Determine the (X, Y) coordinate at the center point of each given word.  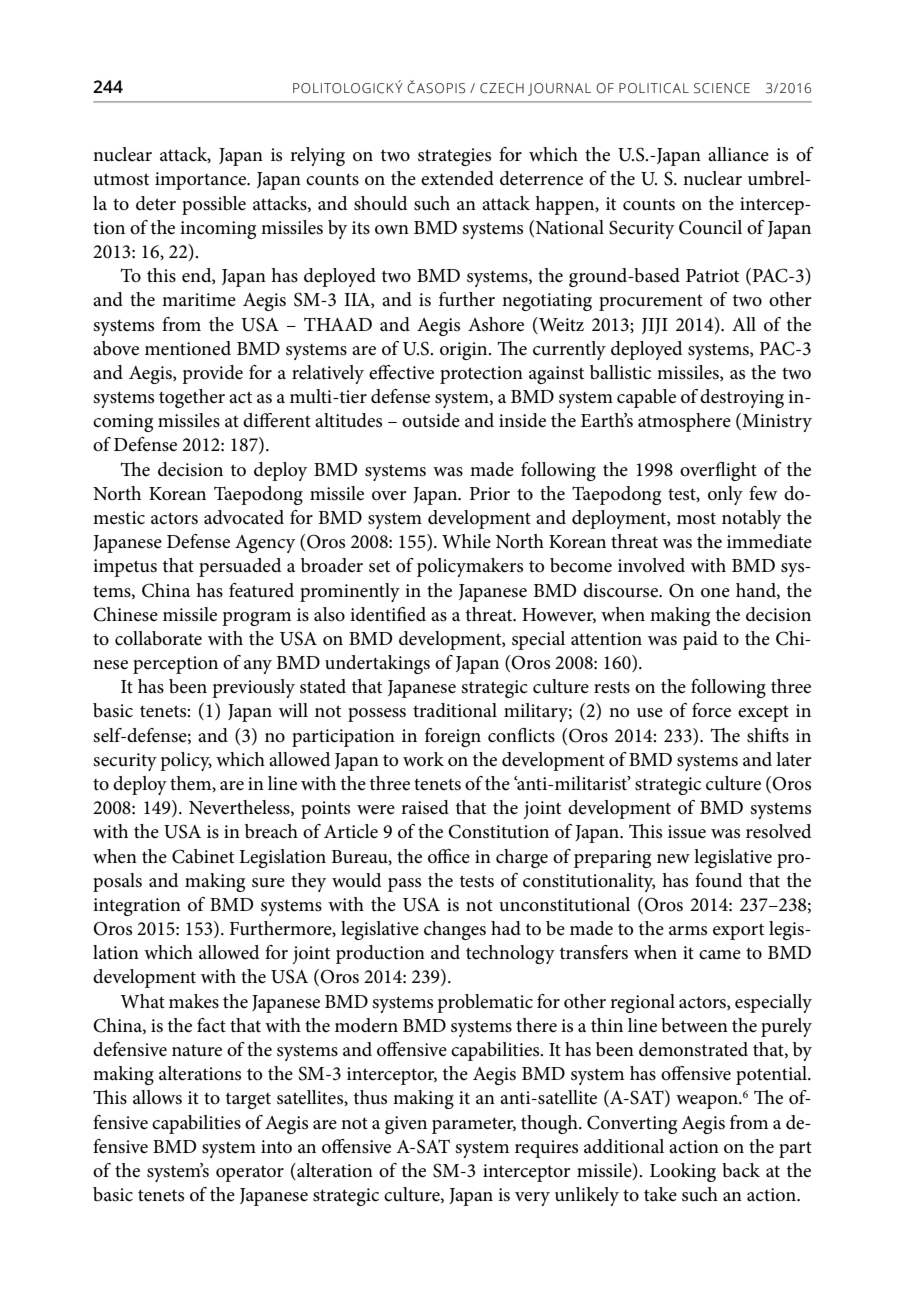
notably (751, 519)
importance (202, 181)
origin (465, 351)
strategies (454, 157)
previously (253, 688)
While (466, 541)
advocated (244, 517)
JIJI (655, 326)
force (711, 710)
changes (455, 930)
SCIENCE (722, 88)
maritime (199, 300)
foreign (453, 737)
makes (194, 1001)
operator (250, 1173)
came (720, 955)
